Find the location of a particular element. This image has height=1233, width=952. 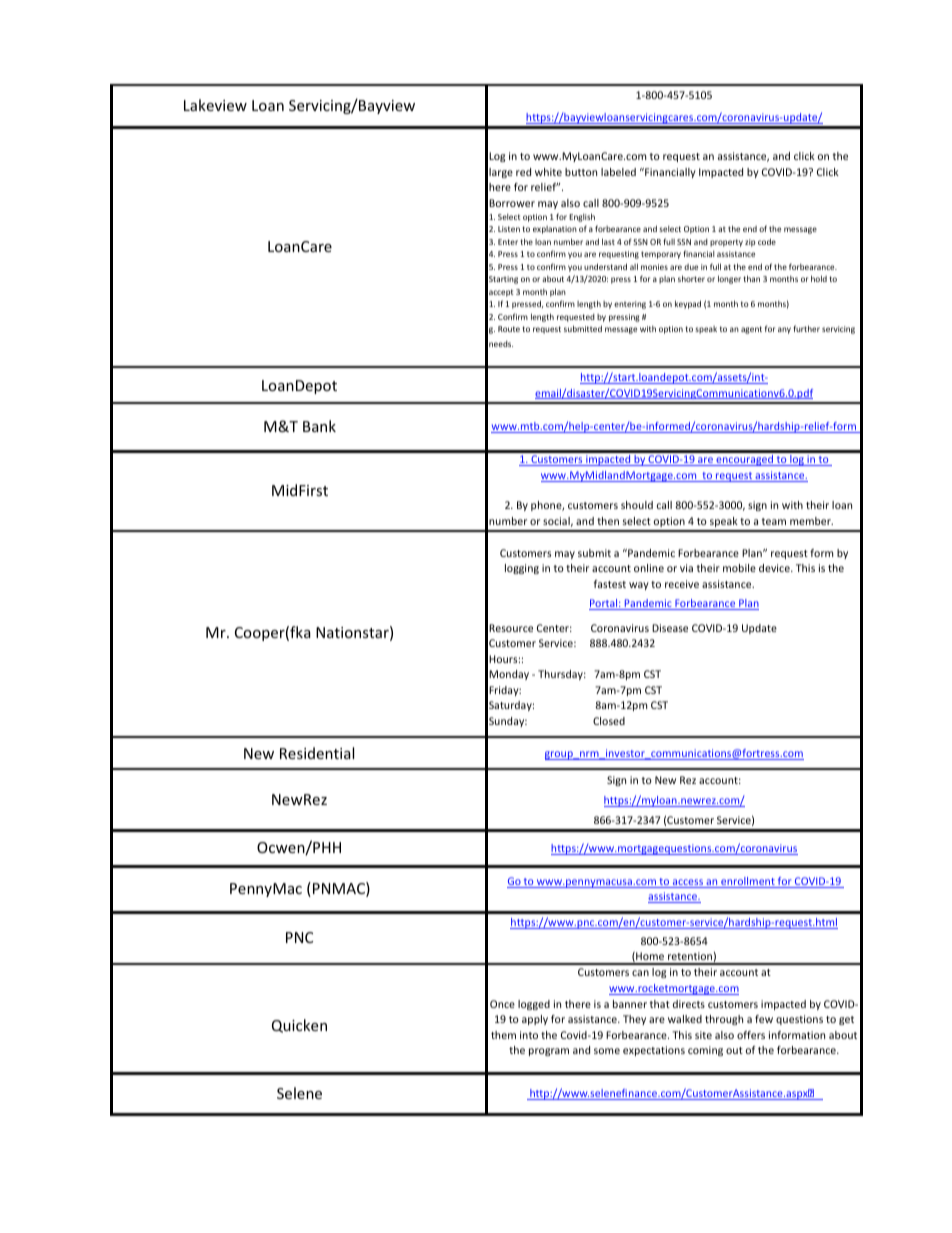

team is located at coordinates (774, 521).
